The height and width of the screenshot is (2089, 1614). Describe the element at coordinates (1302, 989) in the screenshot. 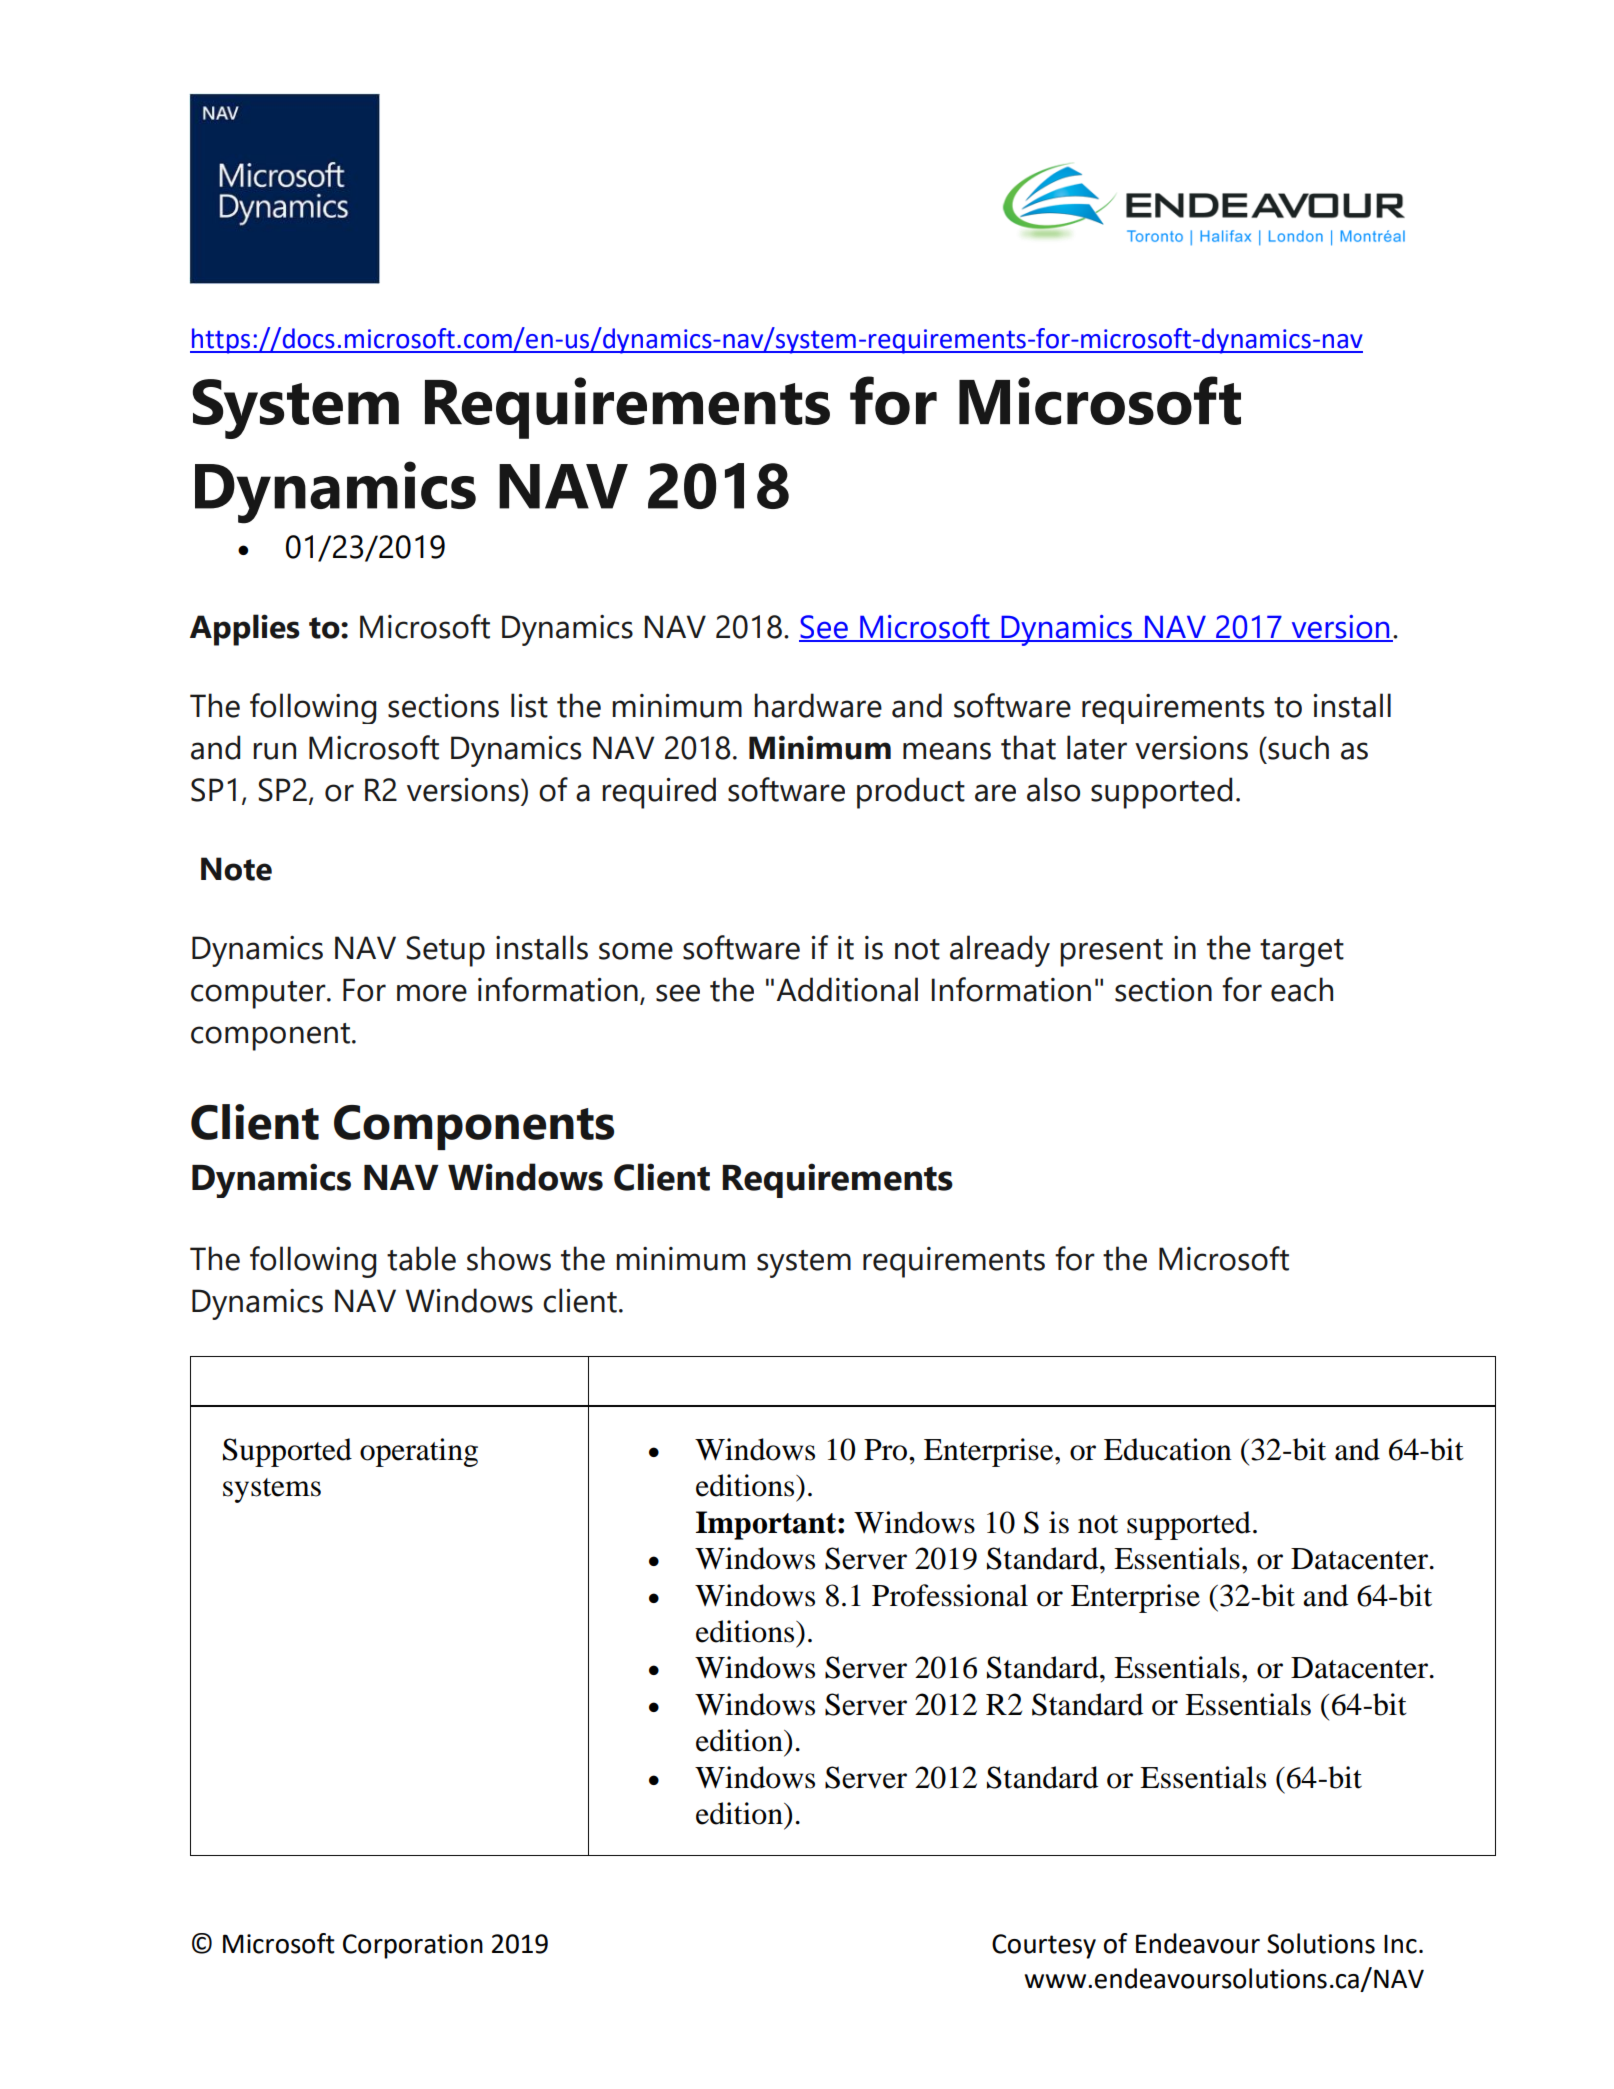

I see `each` at that location.
